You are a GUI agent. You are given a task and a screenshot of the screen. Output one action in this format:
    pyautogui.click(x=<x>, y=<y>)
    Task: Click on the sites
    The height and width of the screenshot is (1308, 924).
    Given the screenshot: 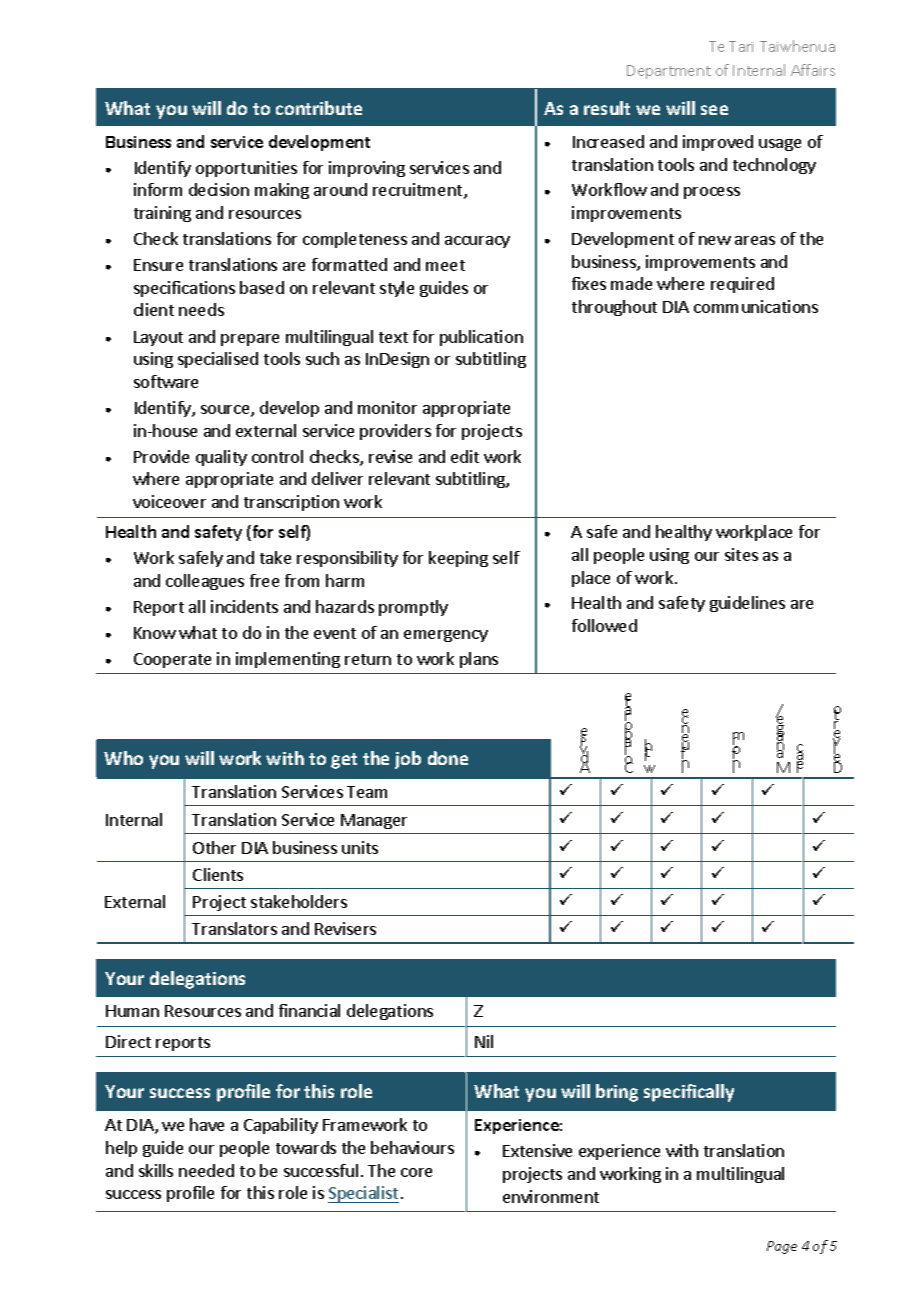 What is the action you would take?
    pyautogui.click(x=741, y=554)
